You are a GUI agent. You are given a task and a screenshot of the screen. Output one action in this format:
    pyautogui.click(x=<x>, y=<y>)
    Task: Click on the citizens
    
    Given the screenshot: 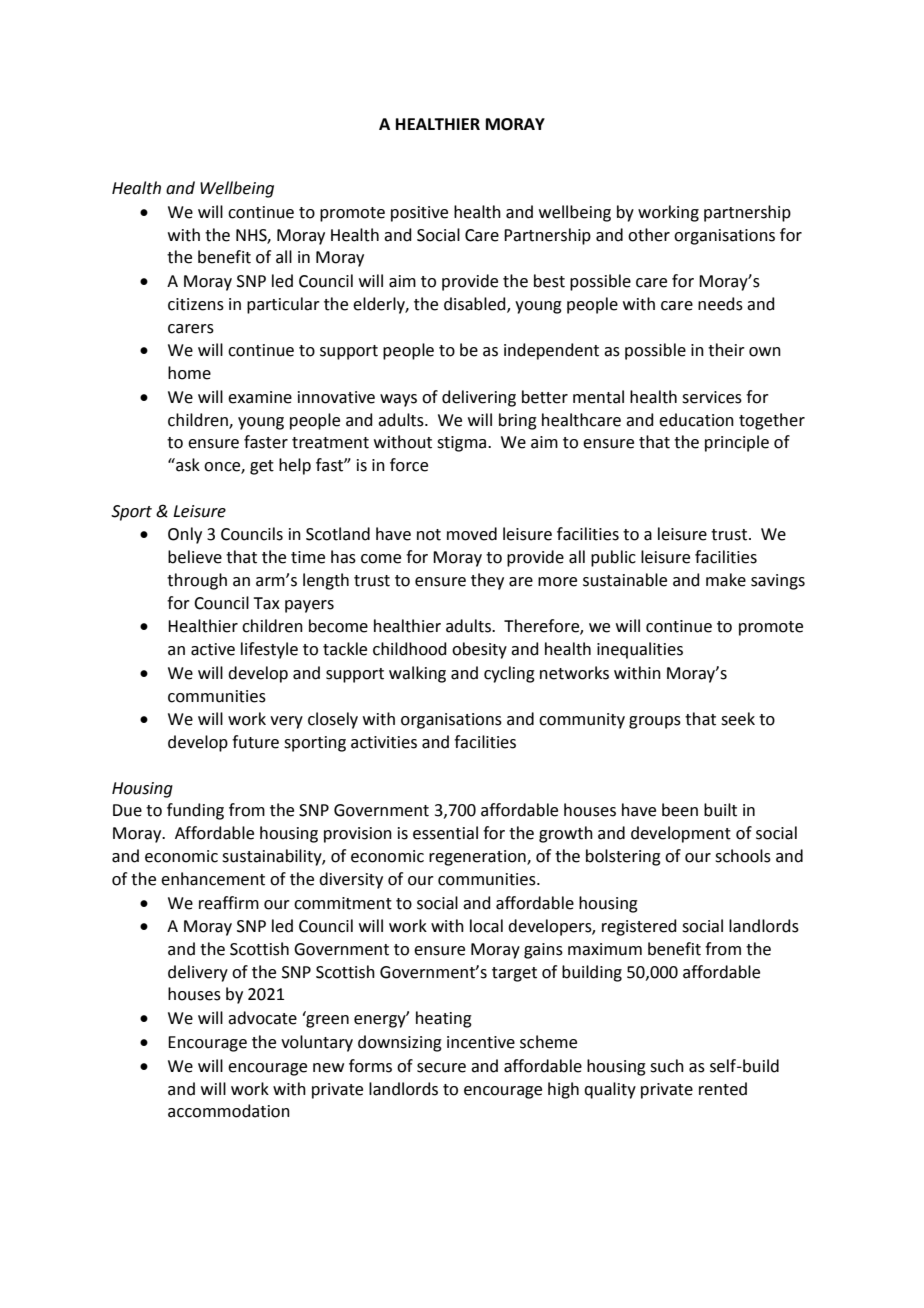 What is the action you would take?
    pyautogui.click(x=196, y=304)
